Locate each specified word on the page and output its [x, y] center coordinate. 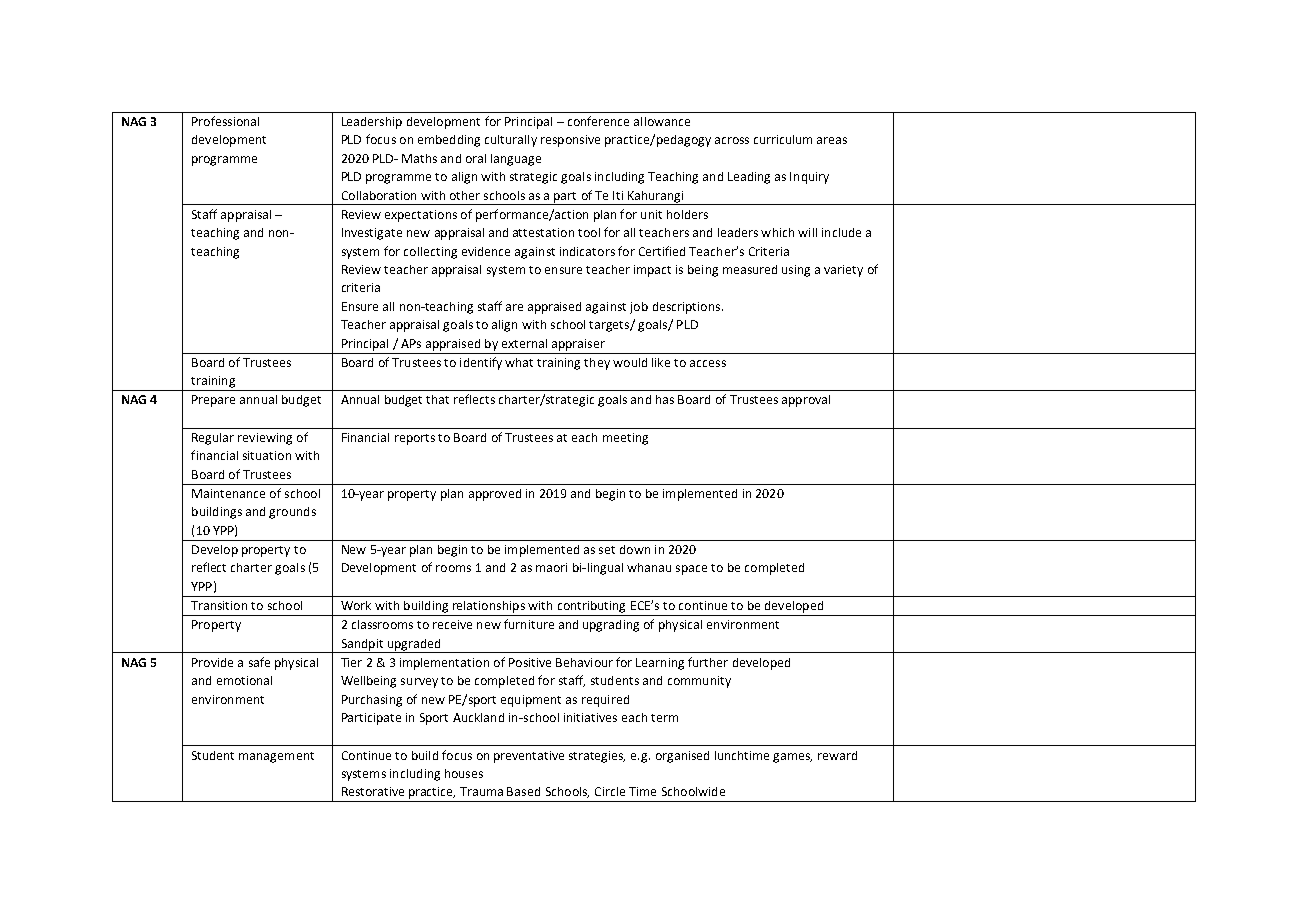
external [524, 343]
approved [495, 495]
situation [267, 455]
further [708, 662]
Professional [225, 121]
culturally [511, 141]
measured [750, 269]
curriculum [783, 139]
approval [806, 401]
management [276, 757]
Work [356, 605]
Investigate [372, 234]
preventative [529, 757]
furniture [529, 624]
